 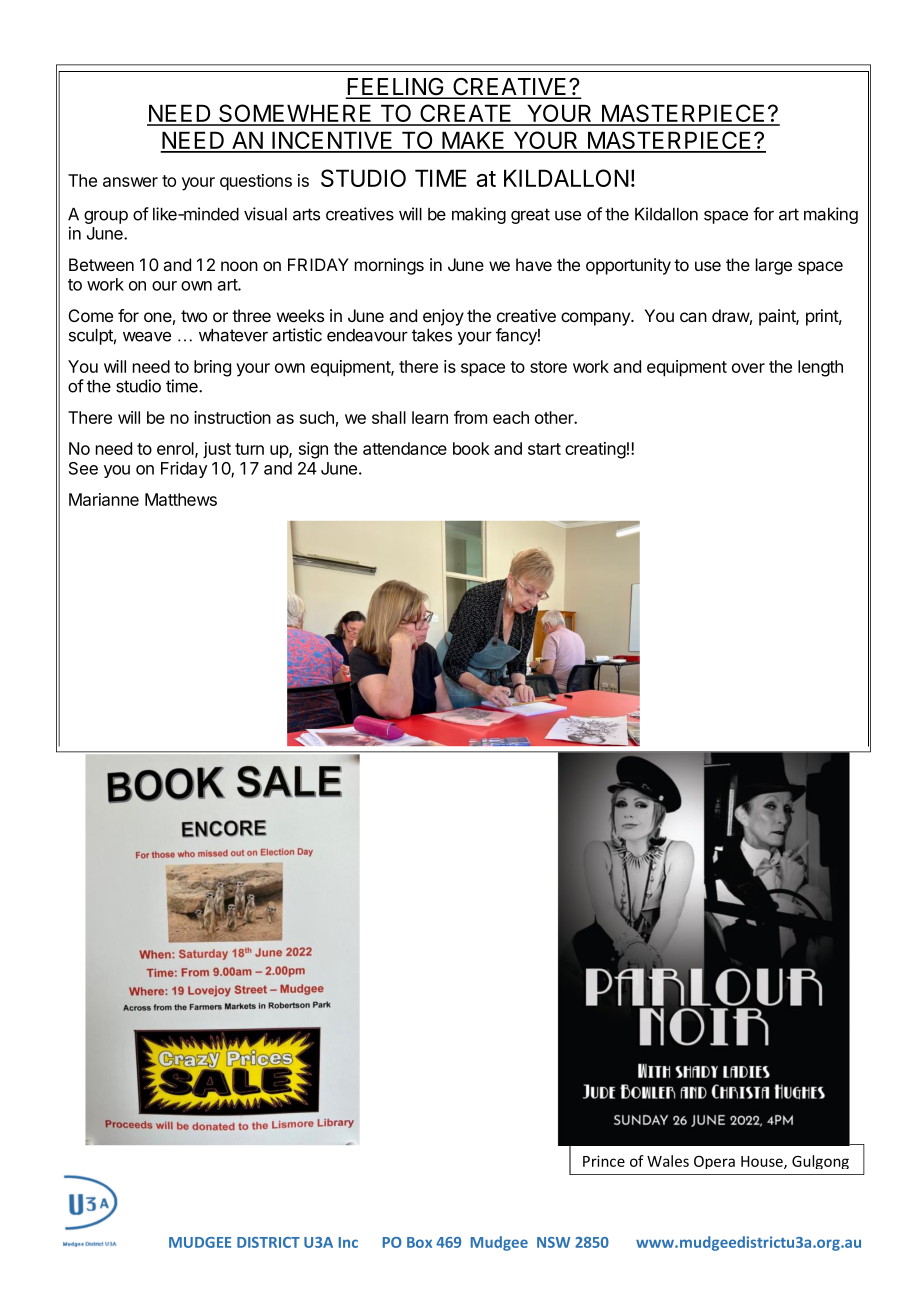 I want to click on book, so click(x=471, y=448).
